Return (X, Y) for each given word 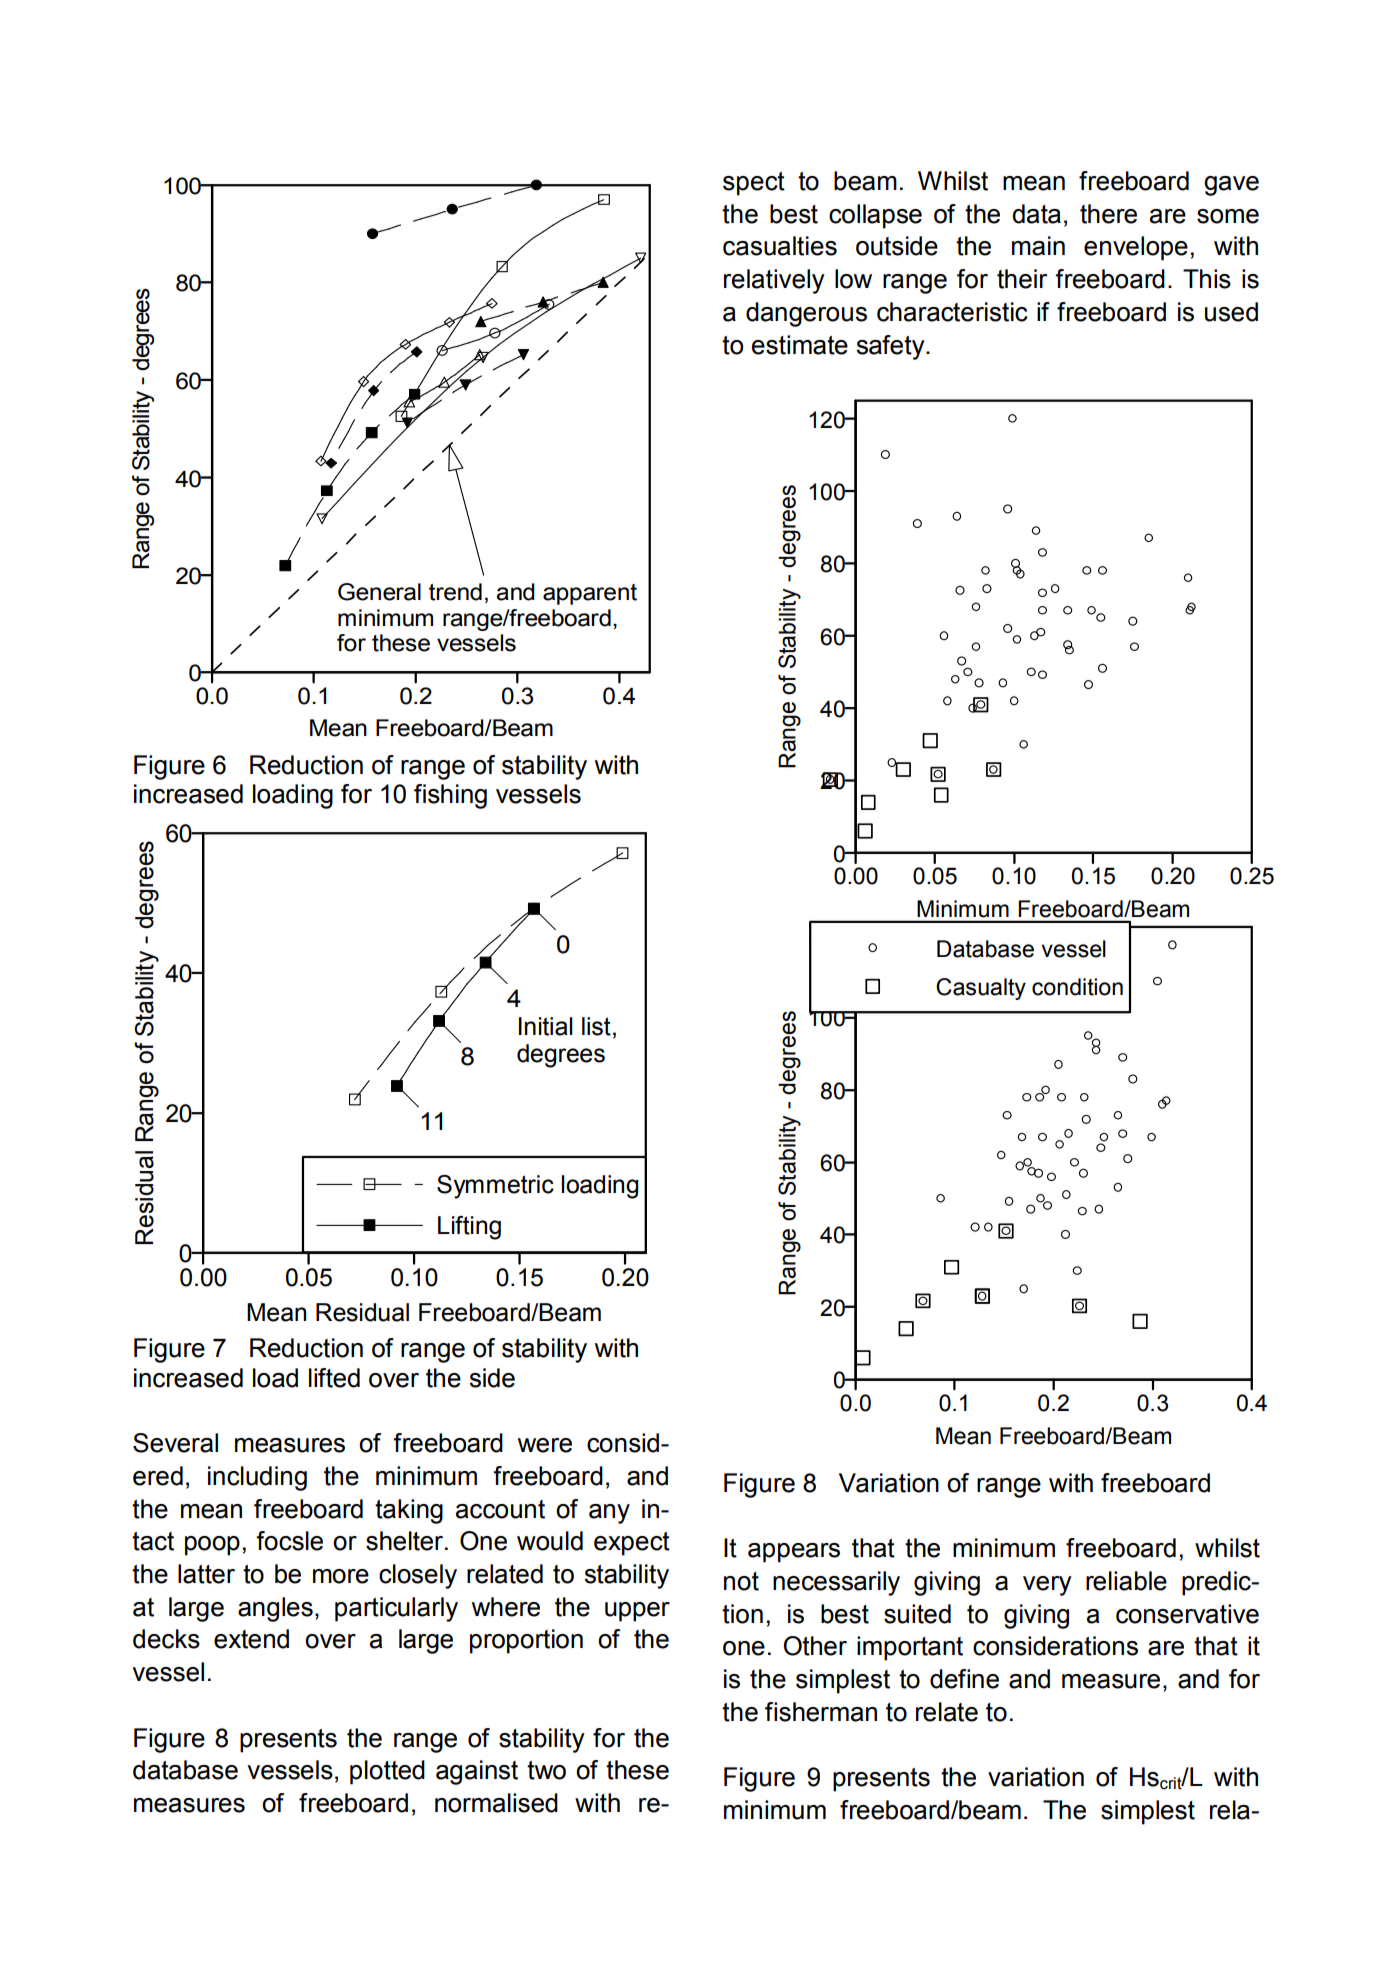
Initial (546, 1026)
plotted (387, 1772)
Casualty (981, 989)
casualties (780, 246)
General (379, 592)
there (1108, 214)
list (596, 1026)
